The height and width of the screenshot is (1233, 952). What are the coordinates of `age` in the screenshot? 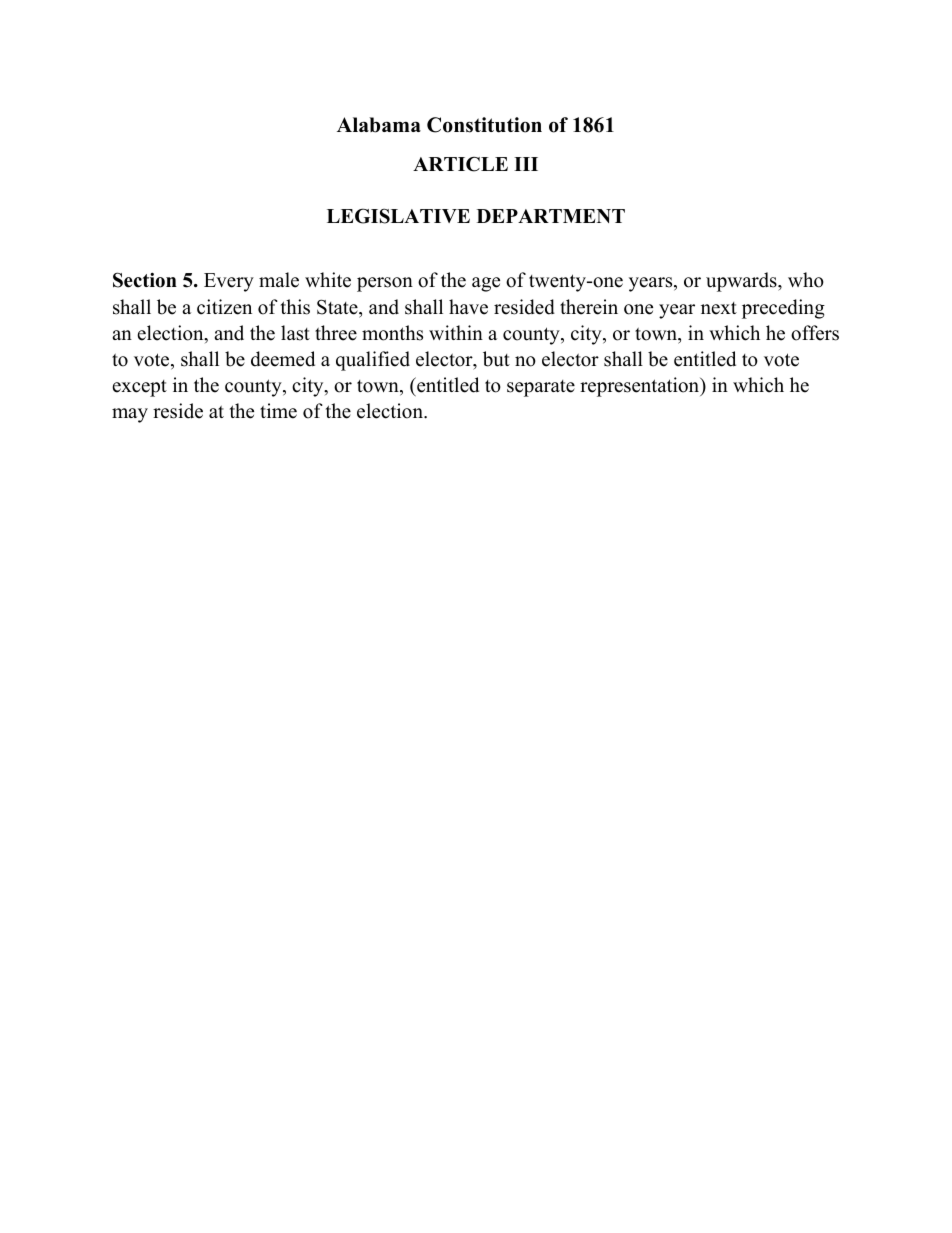 It's located at (486, 284).
